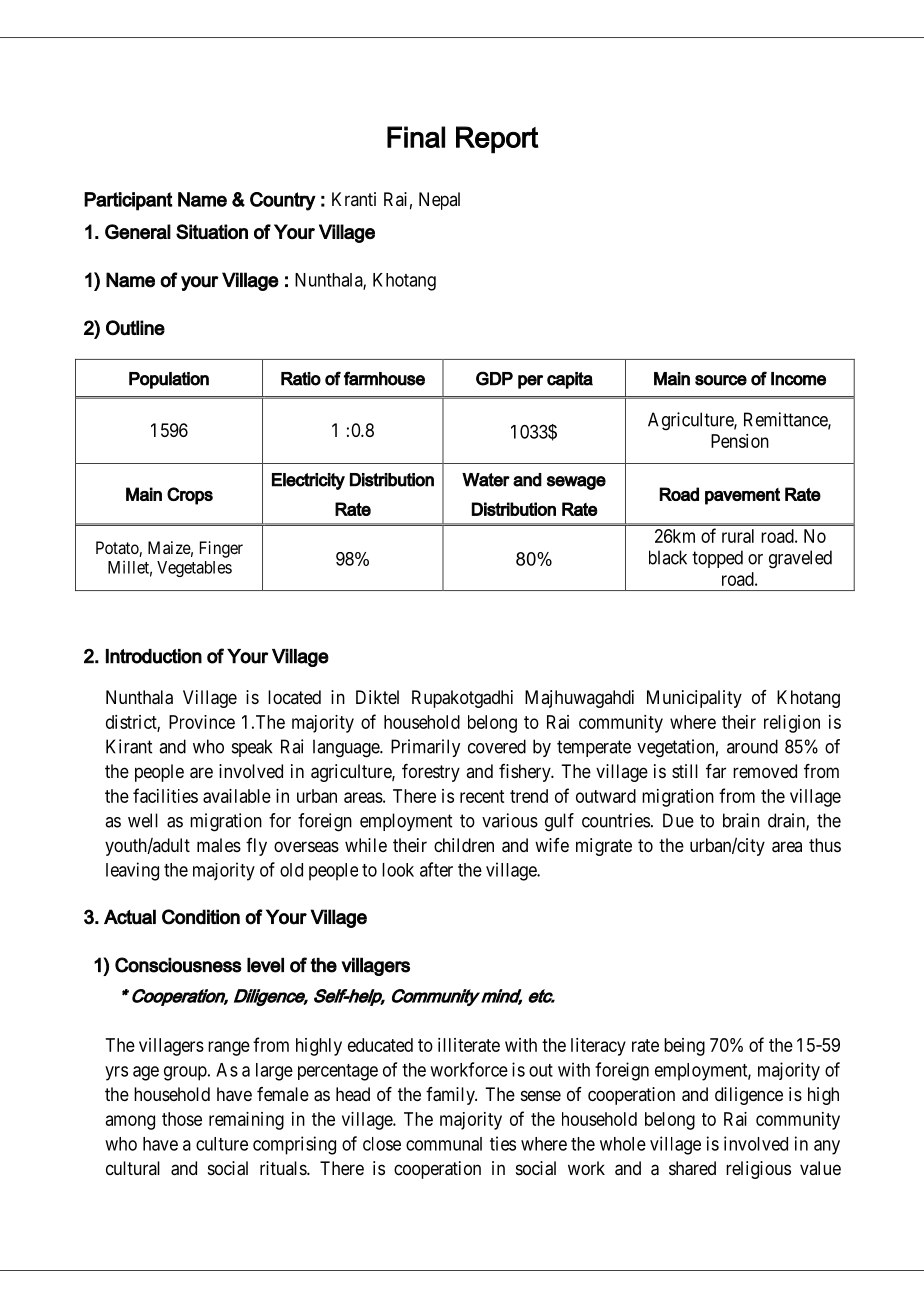  What do you see at coordinates (128, 201) in the document?
I see `Participant` at bounding box center [128, 201].
